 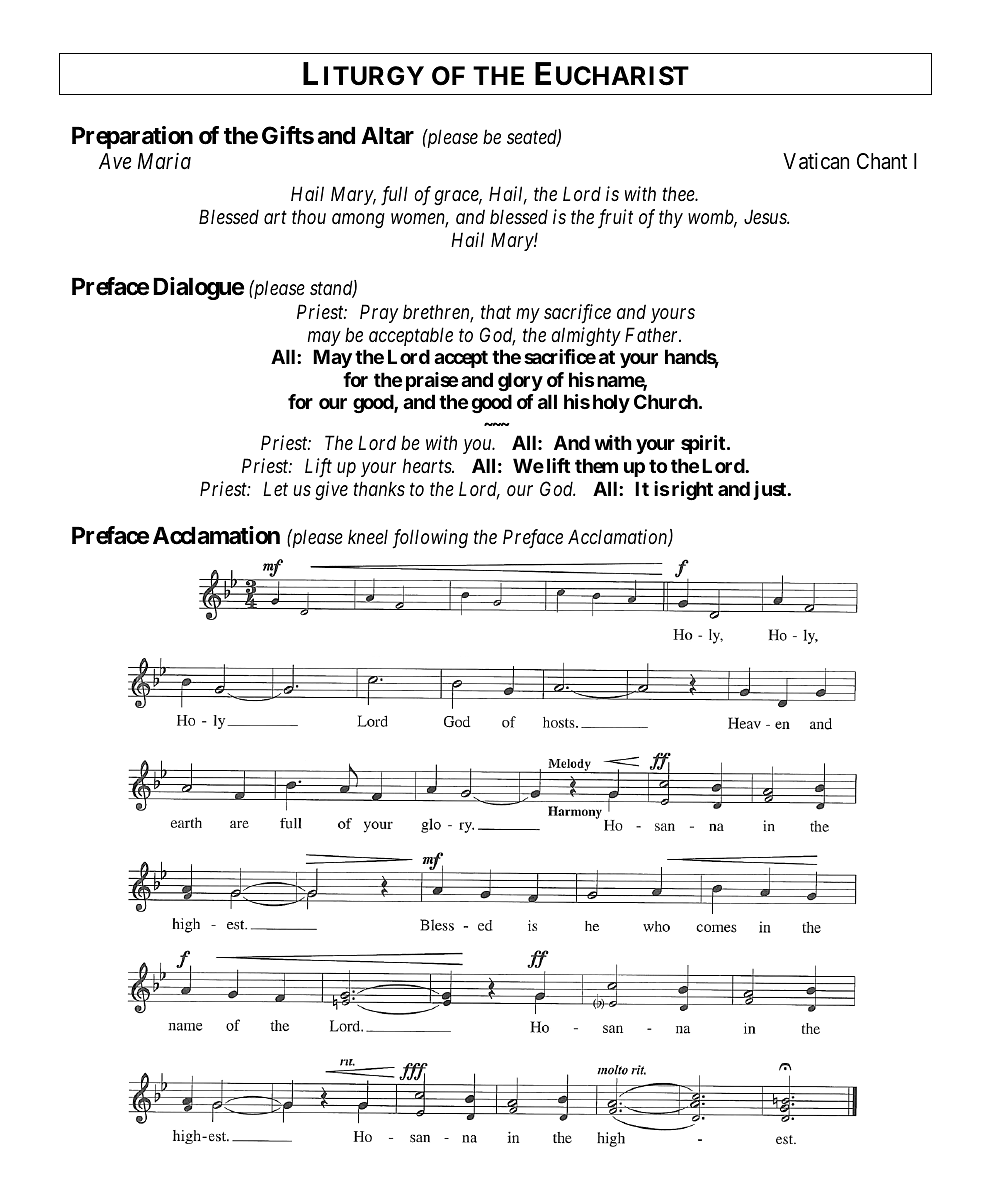 I want to click on following, so click(x=430, y=539).
